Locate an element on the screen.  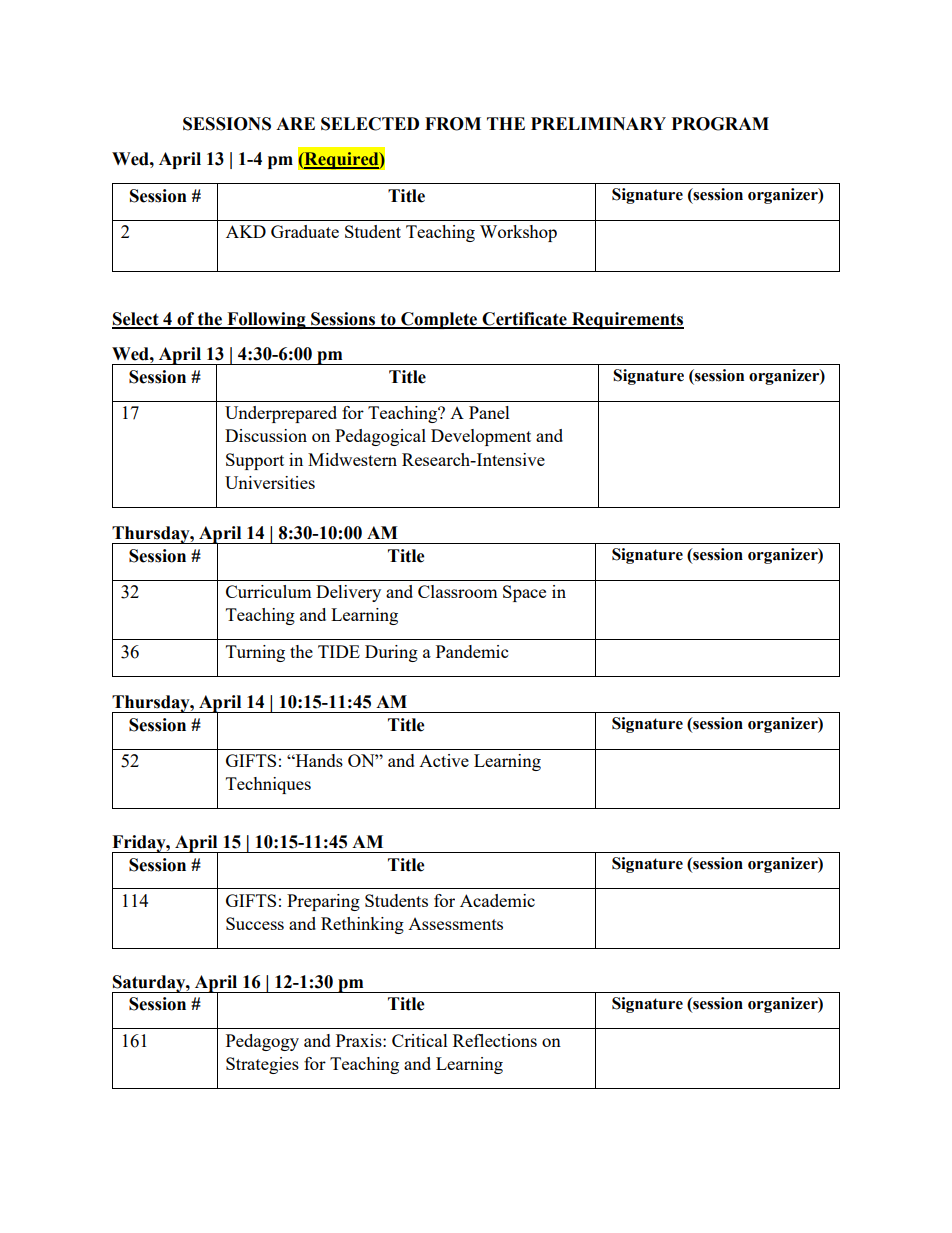
FROM is located at coordinates (453, 124).
